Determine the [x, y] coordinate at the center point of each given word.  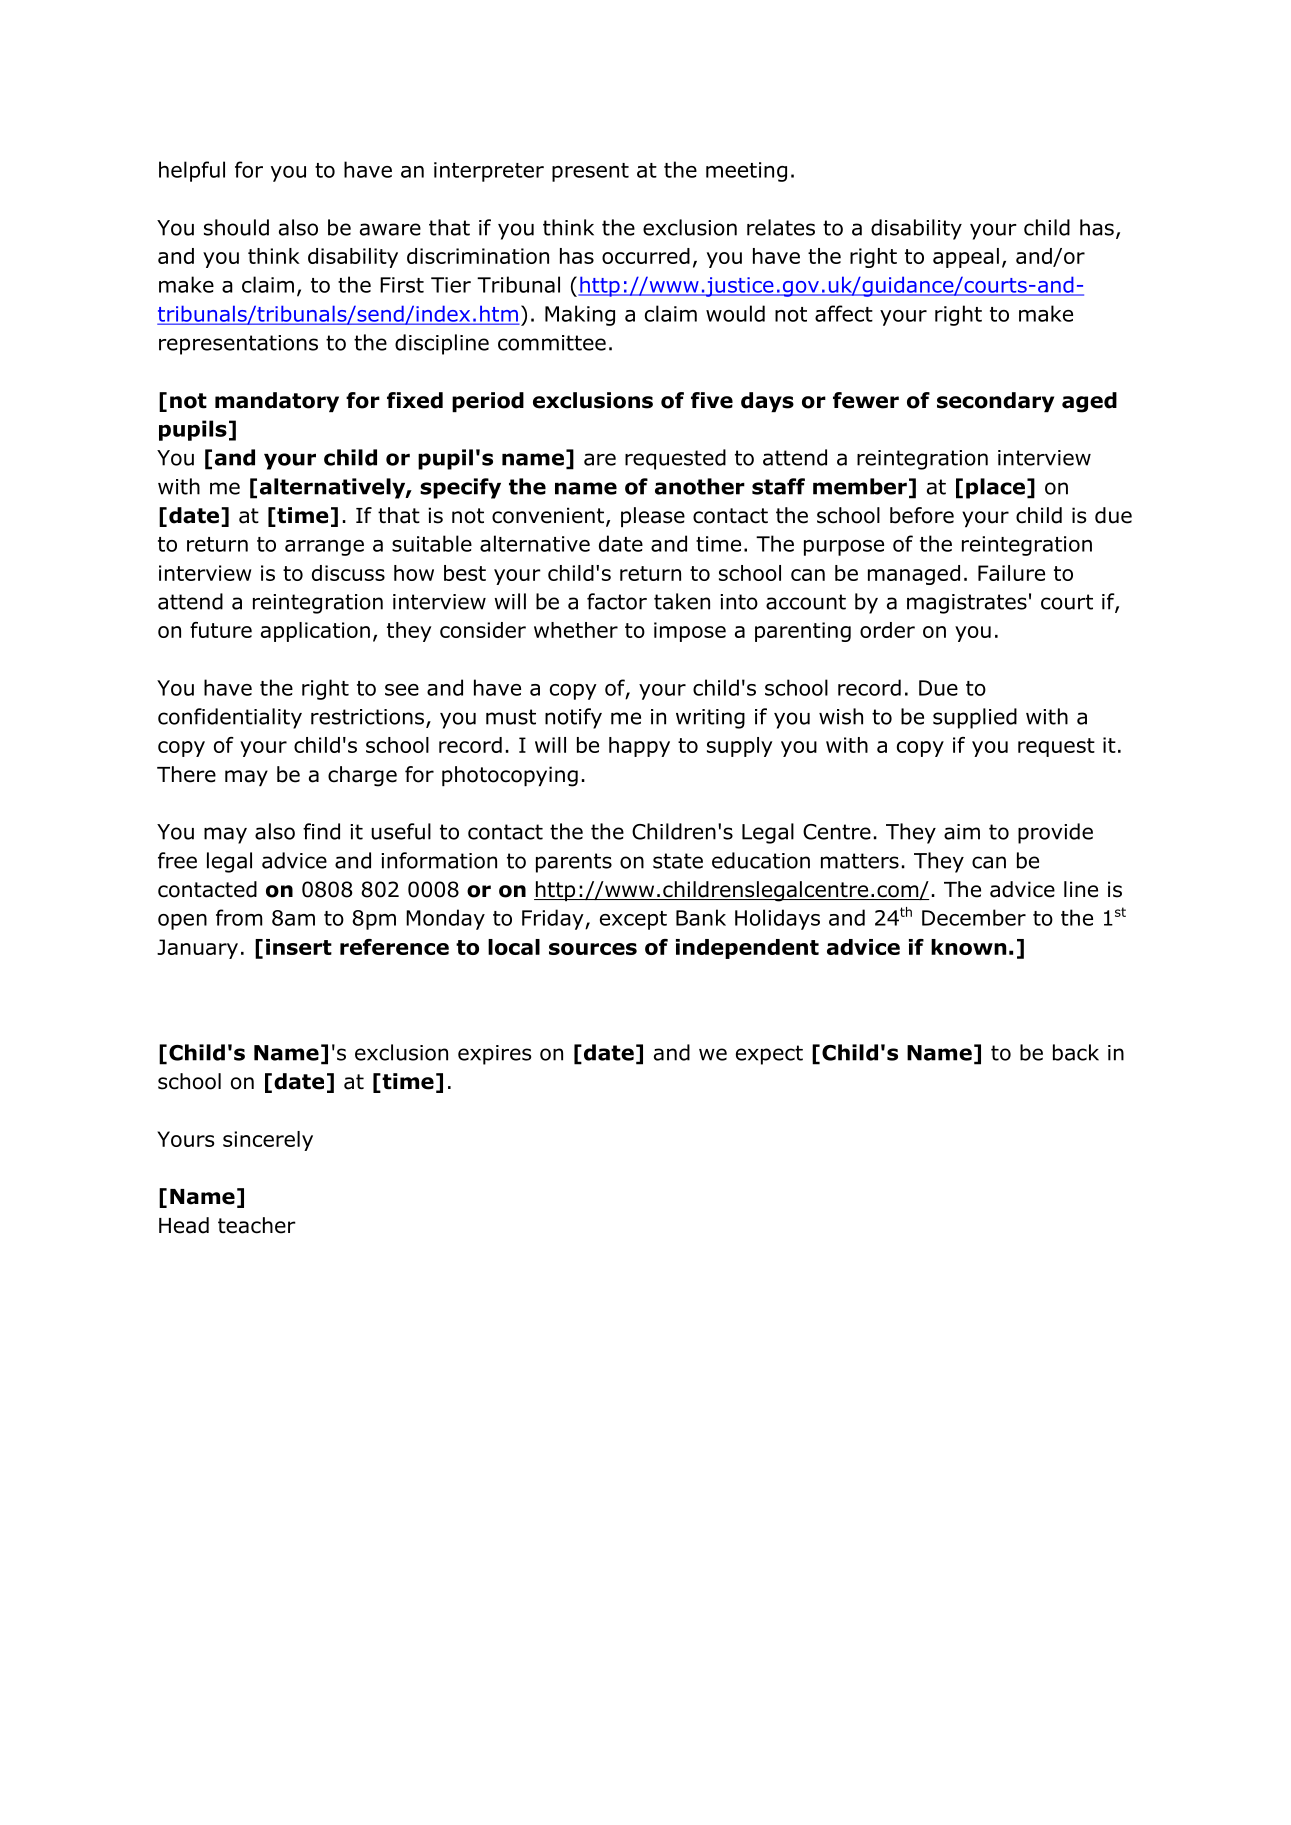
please [653, 517]
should [236, 227]
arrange [324, 548]
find [321, 831]
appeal [966, 258]
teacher [257, 1225]
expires [494, 1055]
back [1076, 1052]
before [922, 515]
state [678, 861]
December [974, 917]
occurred [646, 256]
